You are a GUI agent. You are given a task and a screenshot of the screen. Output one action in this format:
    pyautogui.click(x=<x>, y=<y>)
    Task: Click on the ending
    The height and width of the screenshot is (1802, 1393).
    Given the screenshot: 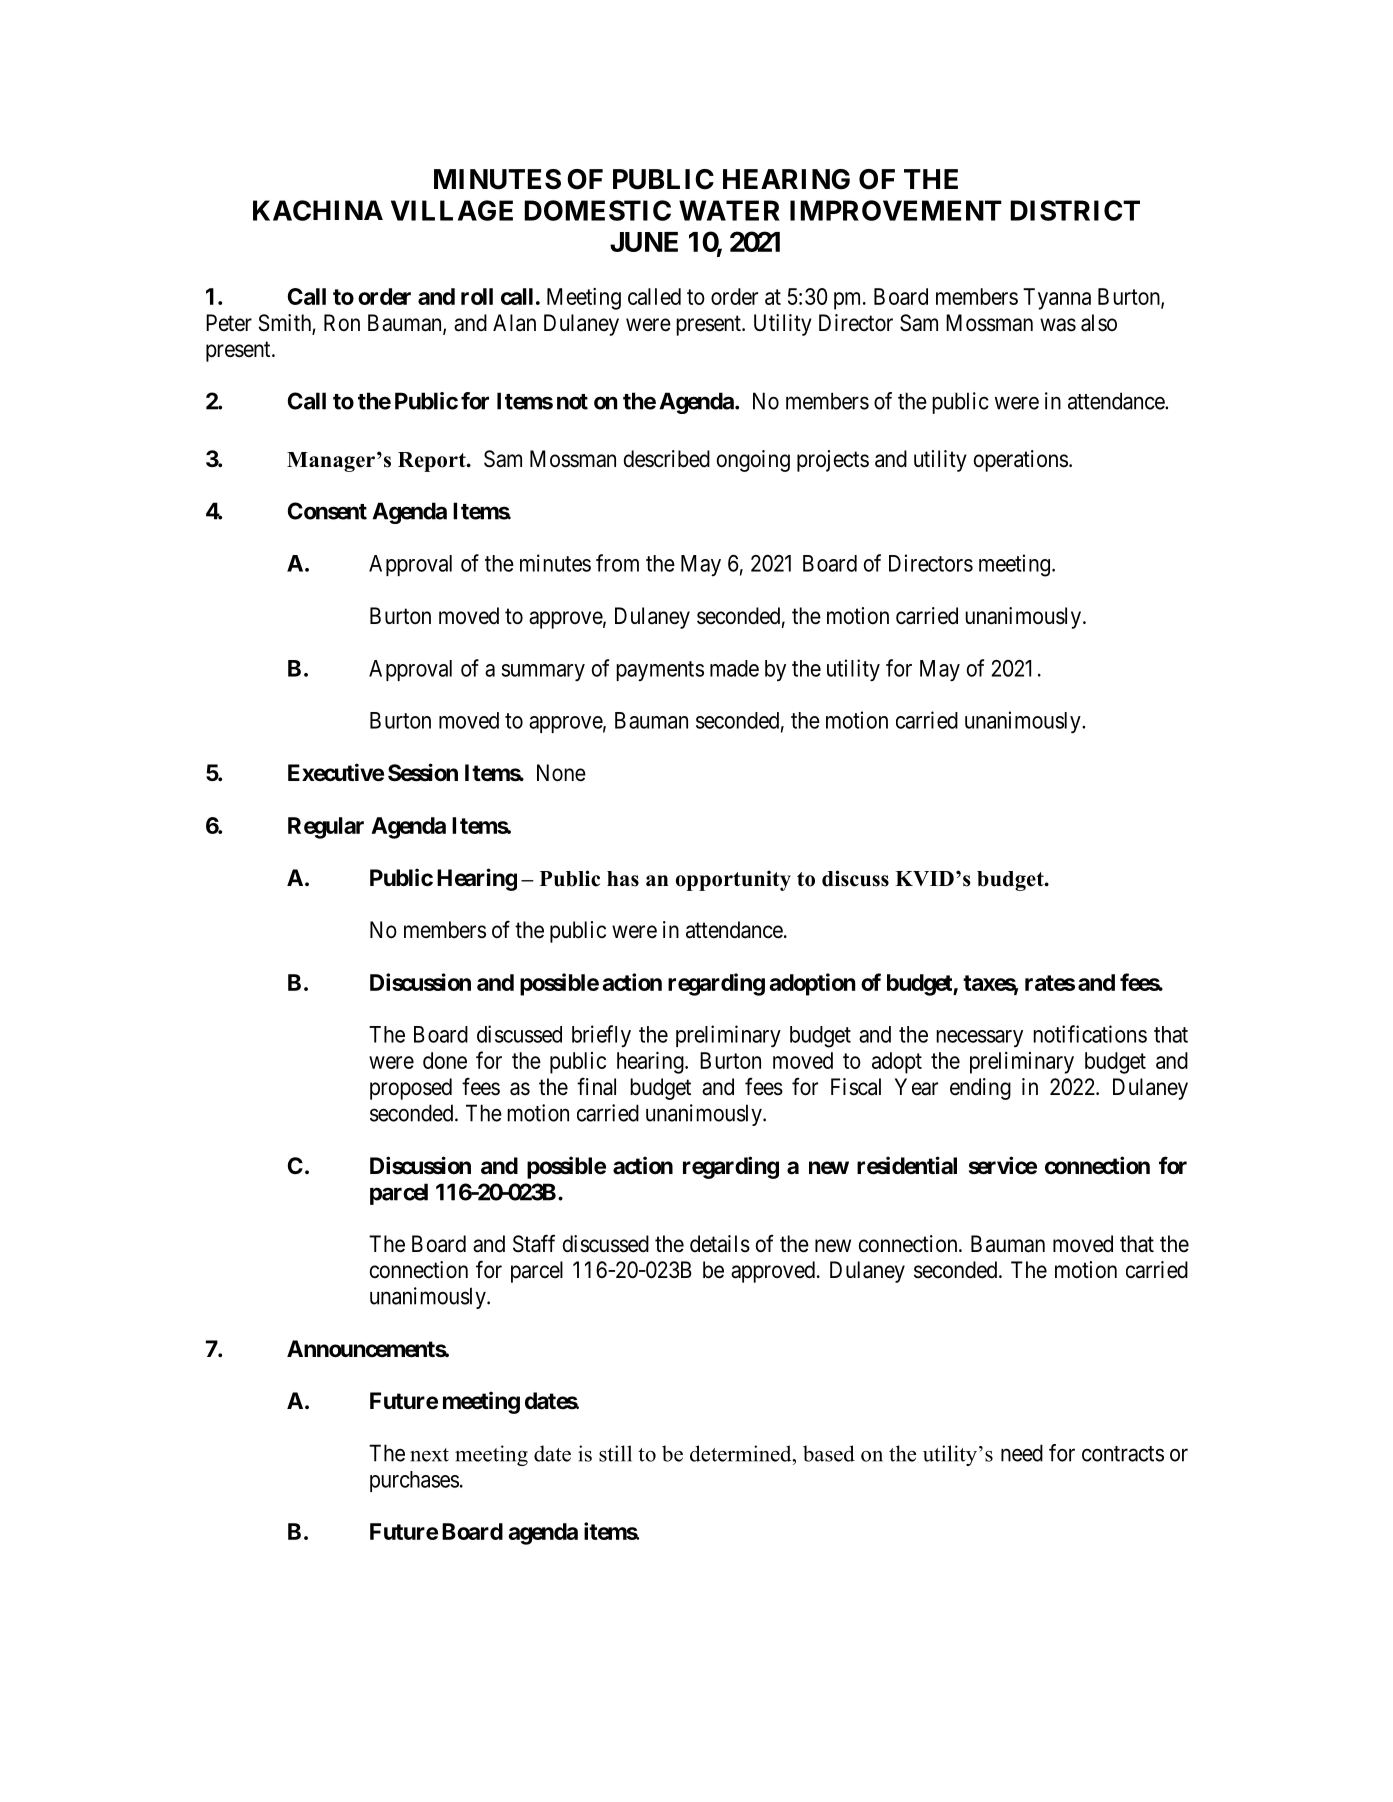 What is the action you would take?
    pyautogui.click(x=980, y=1089)
